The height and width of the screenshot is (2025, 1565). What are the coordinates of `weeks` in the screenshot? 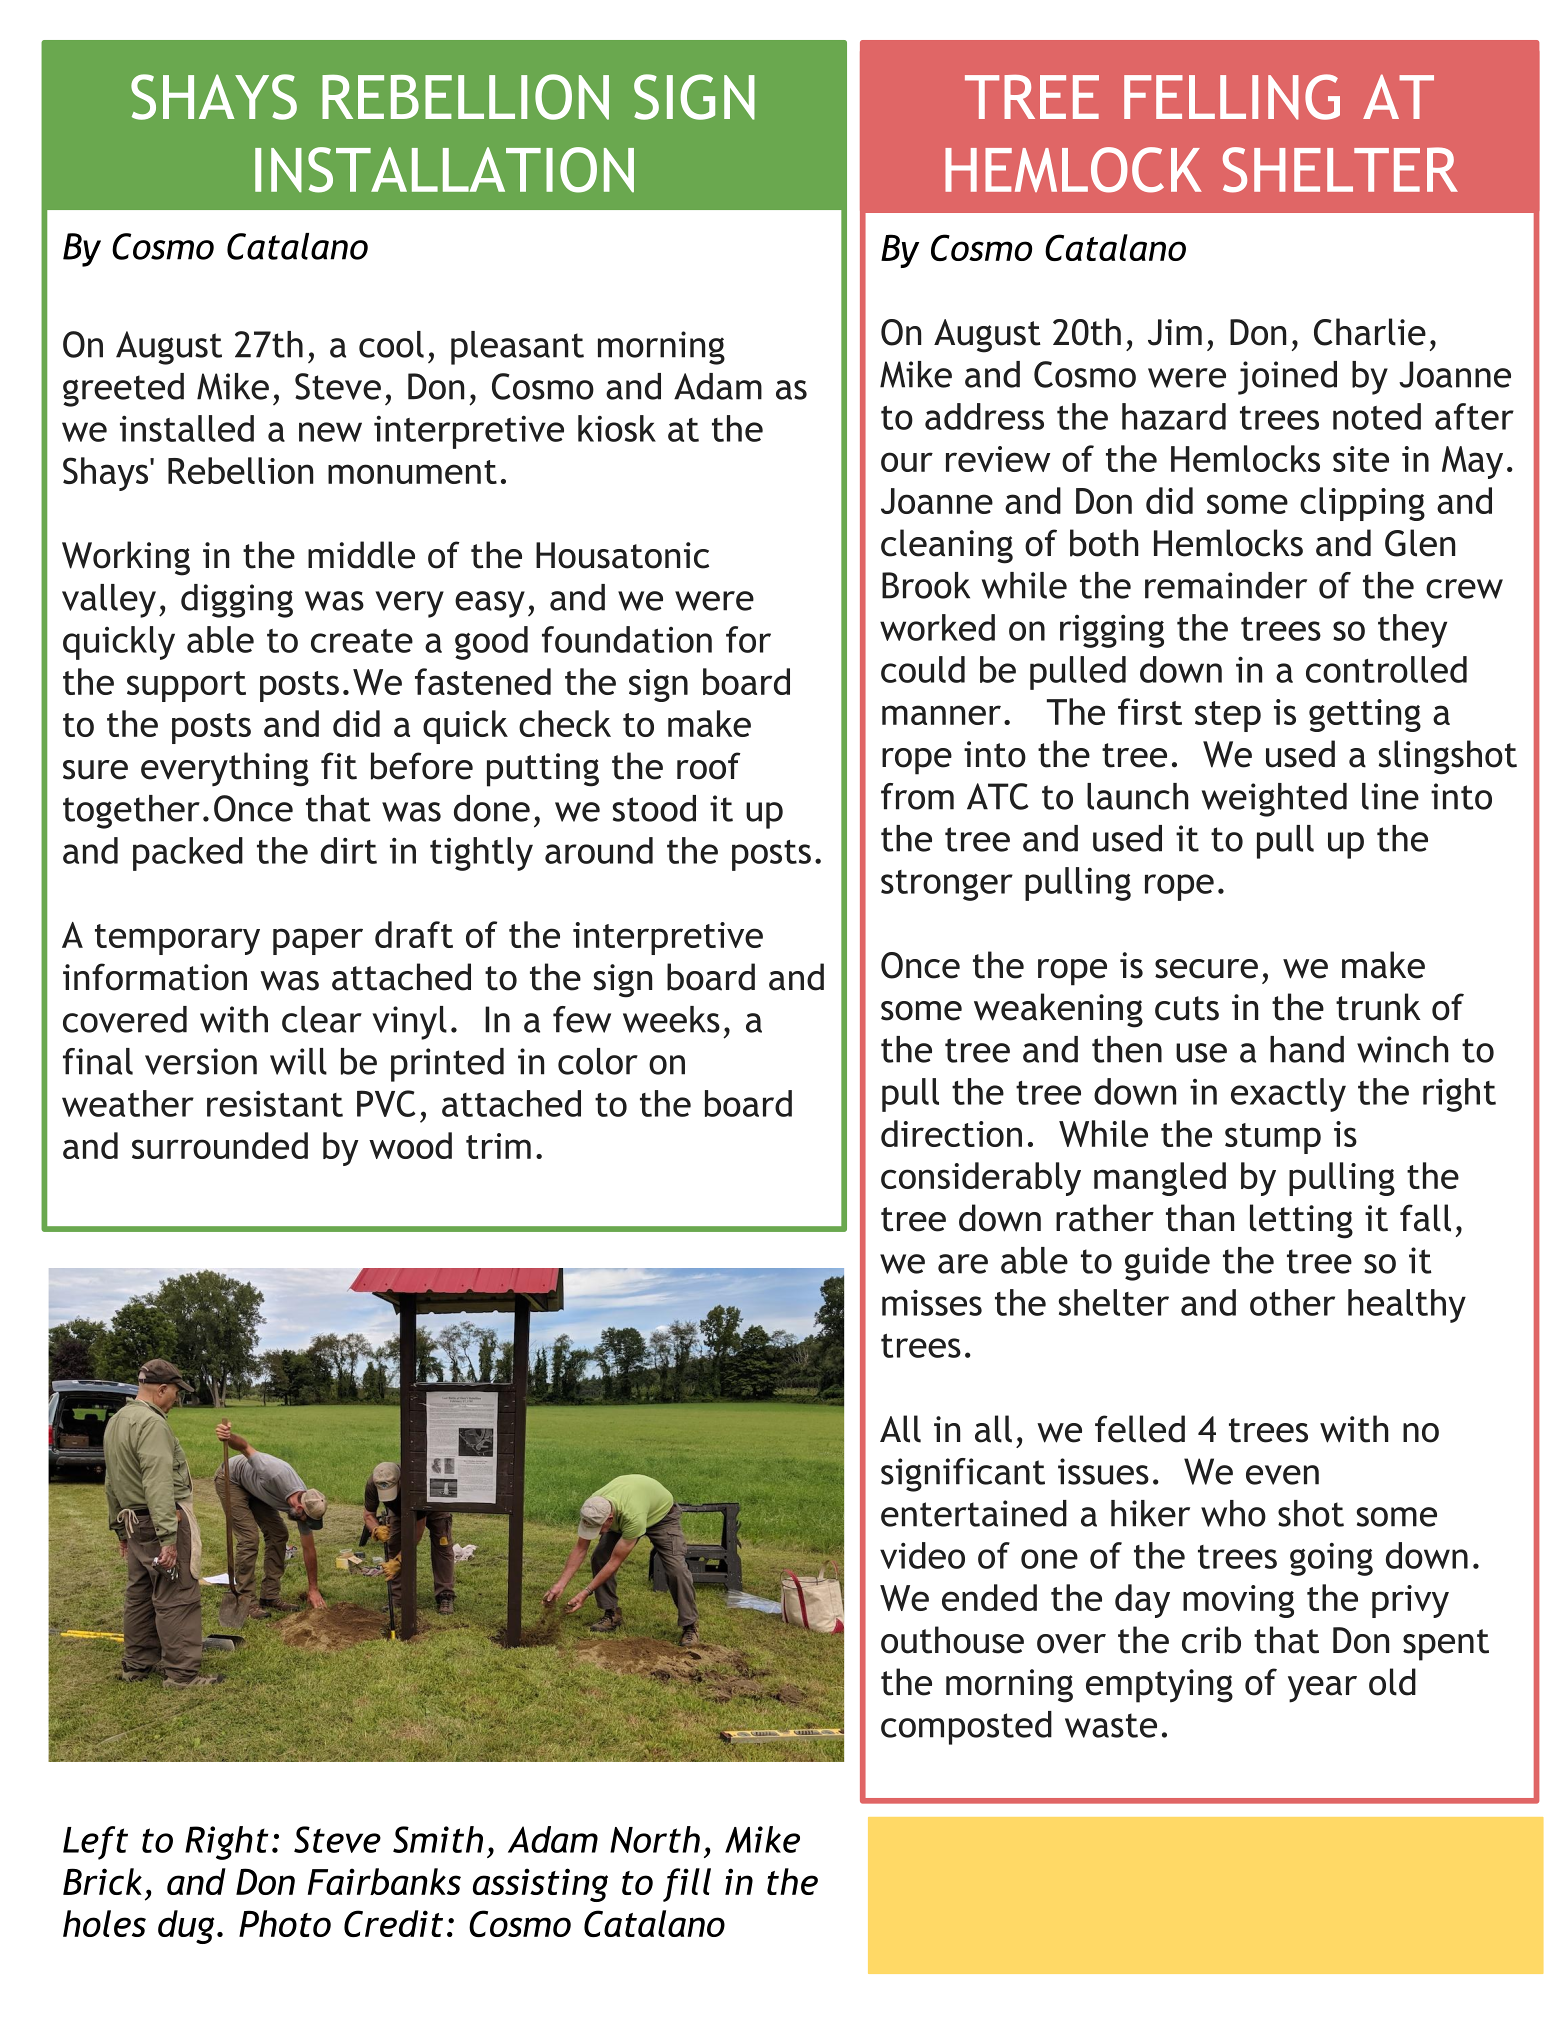 It's located at (671, 1019).
